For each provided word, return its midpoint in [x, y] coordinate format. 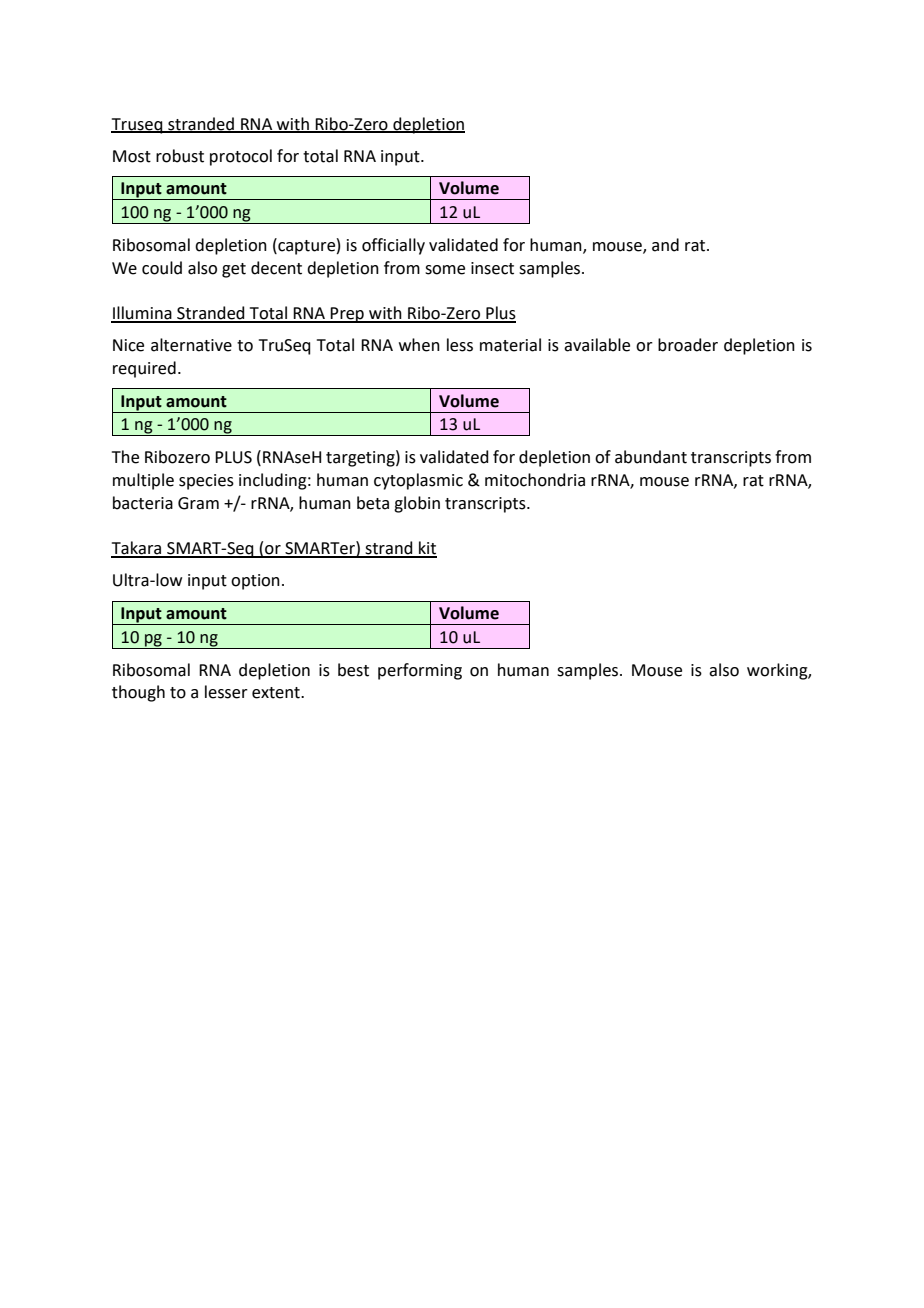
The [125, 457]
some [445, 270]
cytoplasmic [418, 481]
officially [393, 246]
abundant [651, 457]
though [138, 693]
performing [420, 671]
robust [180, 156]
